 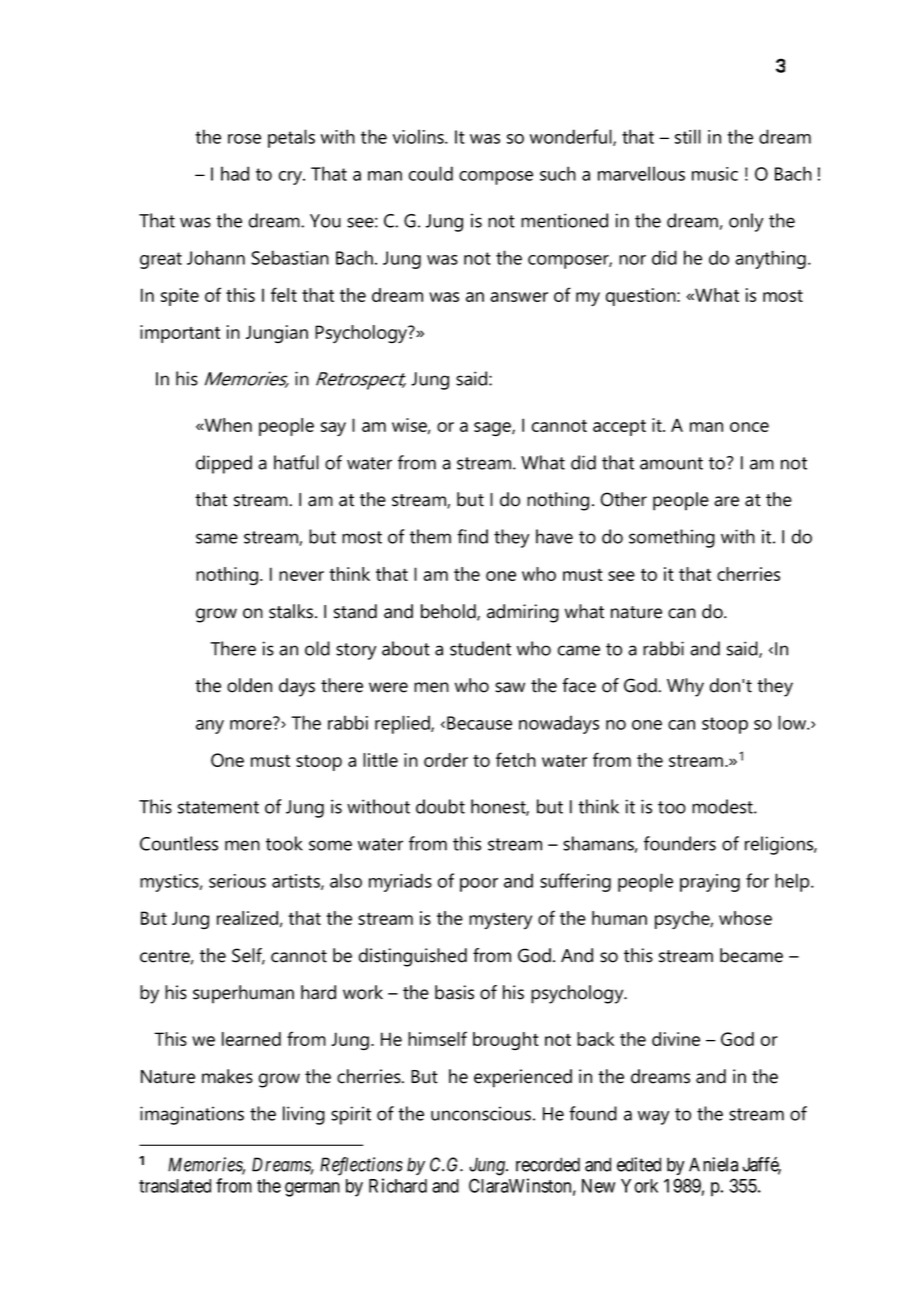 I want to click on student, so click(x=480, y=648).
